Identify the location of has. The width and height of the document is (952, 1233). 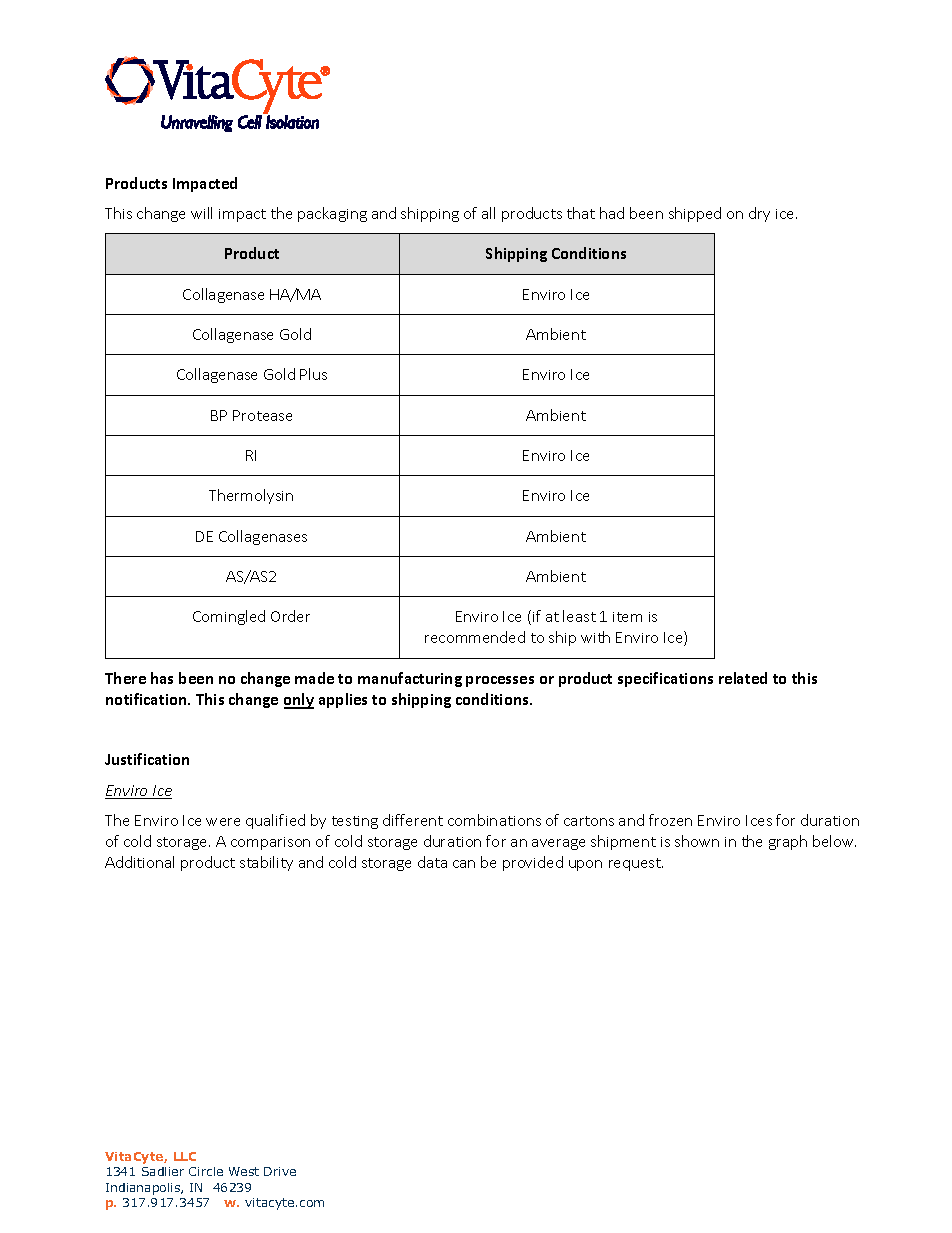
(162, 678).
